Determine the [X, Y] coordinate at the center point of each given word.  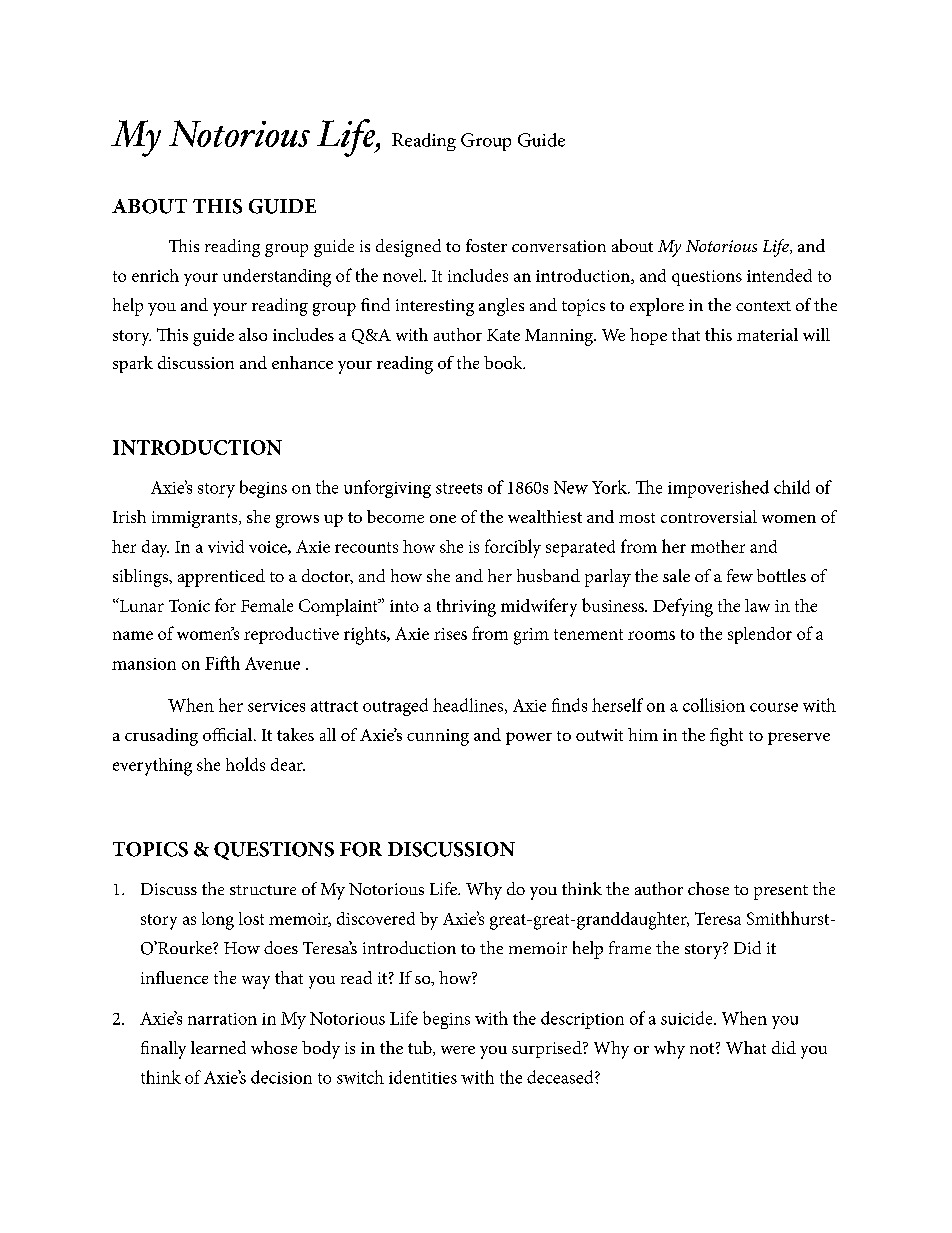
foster [486, 245]
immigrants [196, 519]
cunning [438, 737]
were [458, 1050]
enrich [155, 275]
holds [245, 764]
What [746, 1047]
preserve [799, 738]
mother [718, 546]
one [443, 519]
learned [218, 1047]
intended [779, 275]
